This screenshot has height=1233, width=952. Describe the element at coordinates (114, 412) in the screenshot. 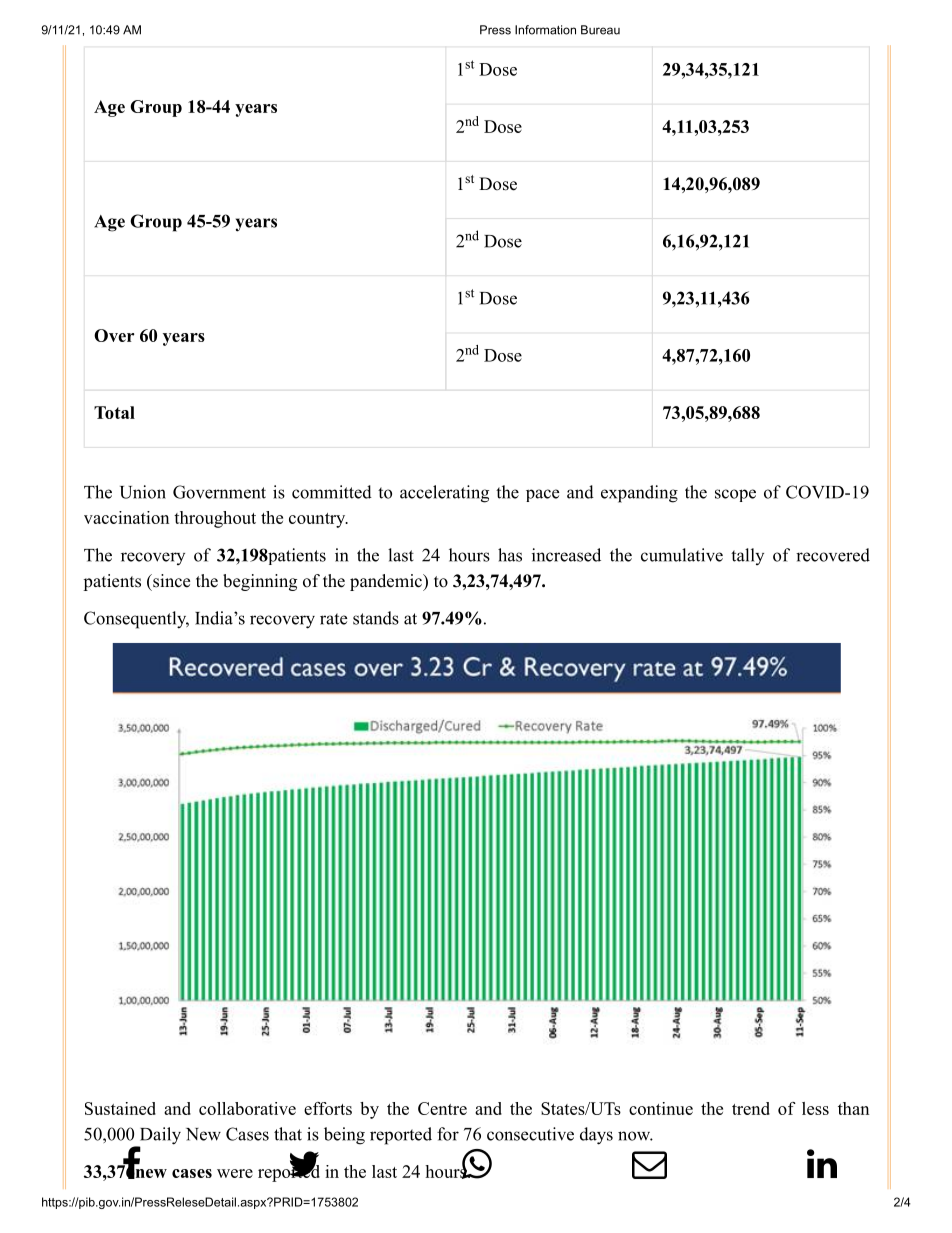

I see `Total` at that location.
